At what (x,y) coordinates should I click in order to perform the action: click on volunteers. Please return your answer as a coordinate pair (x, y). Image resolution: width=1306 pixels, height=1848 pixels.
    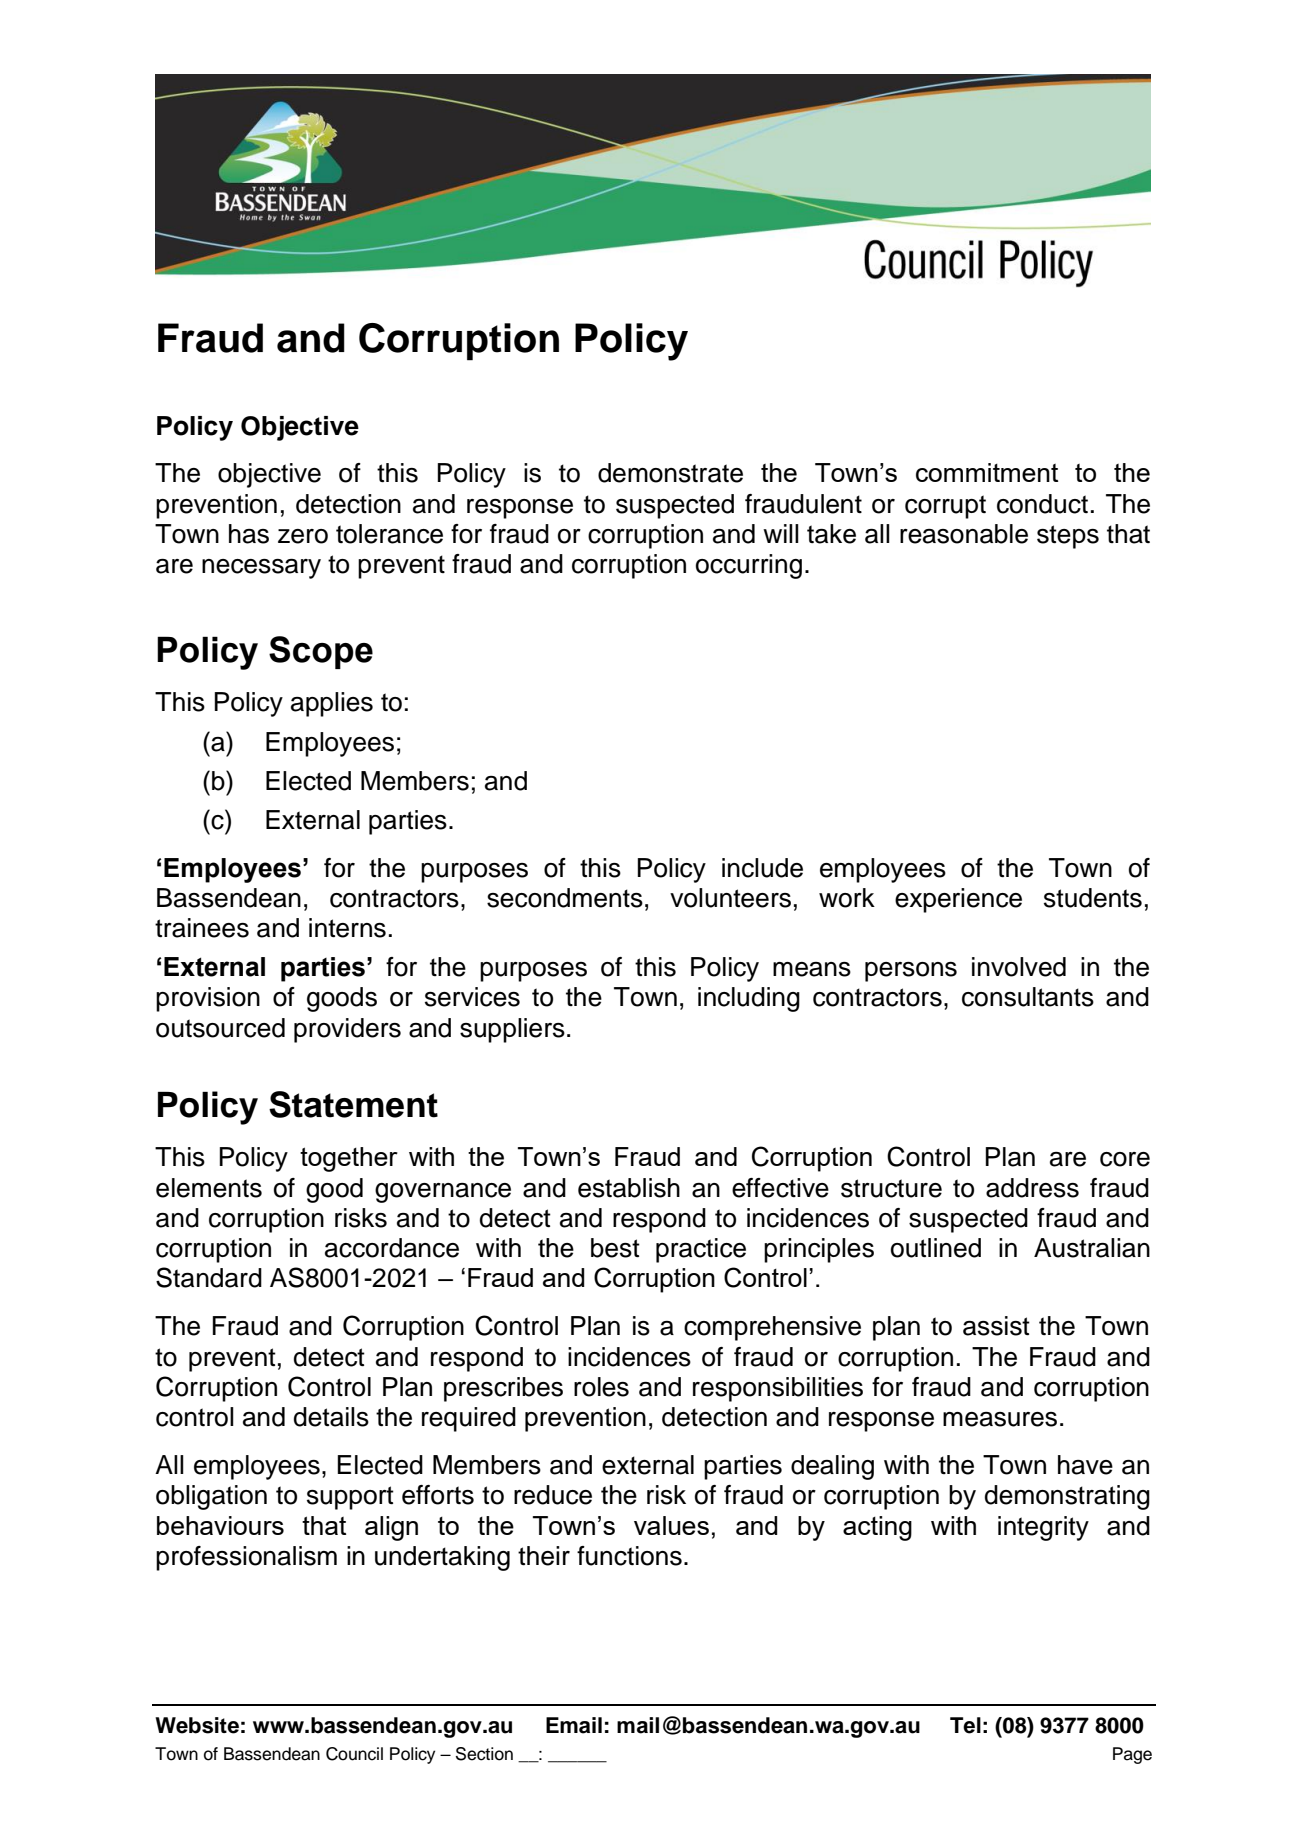
    Looking at the image, I should click on (730, 898).
